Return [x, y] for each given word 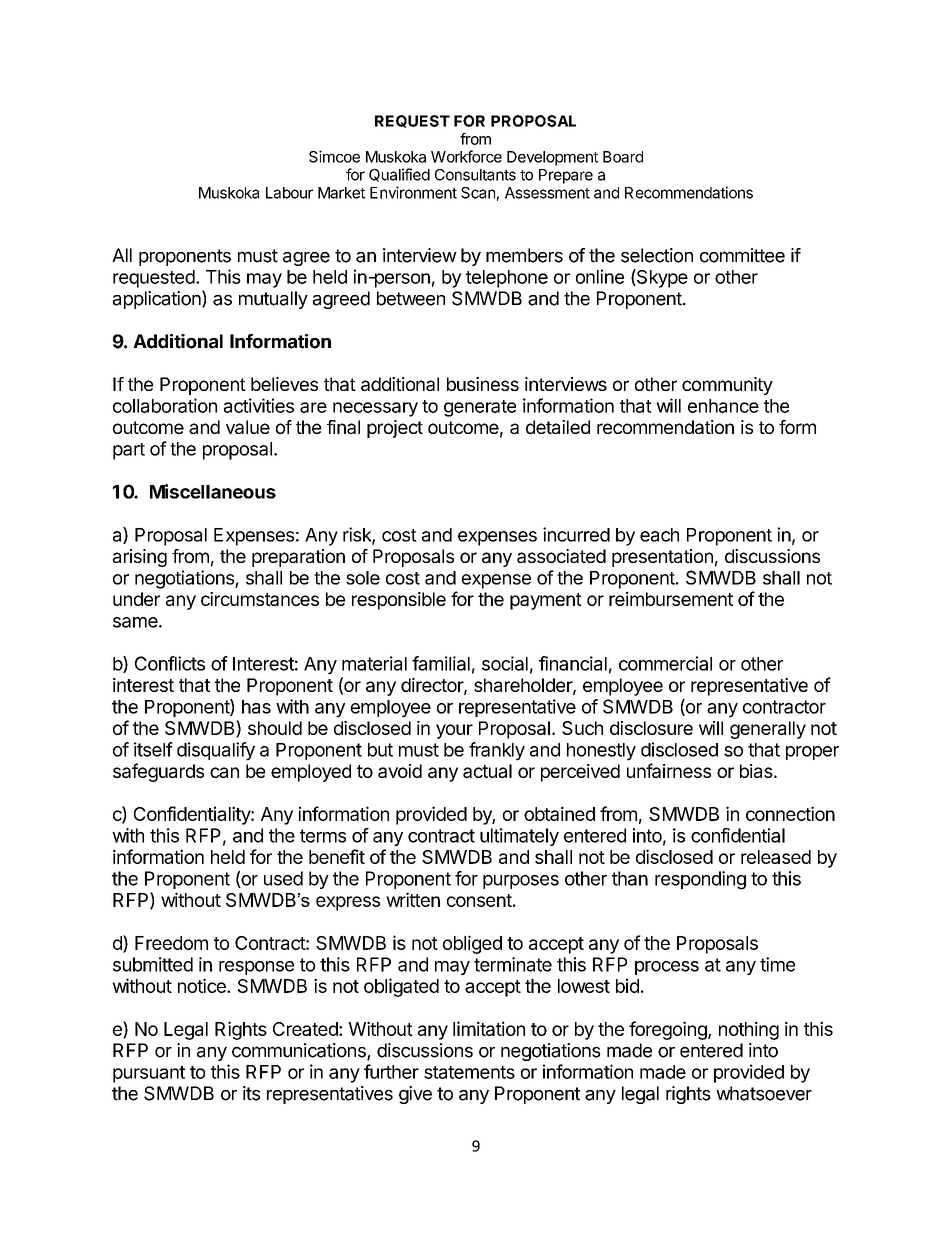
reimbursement [671, 599]
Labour [289, 193]
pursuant [149, 1074]
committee [742, 255]
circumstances [260, 599]
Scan [478, 193]
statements [469, 1072]
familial [441, 663]
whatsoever [764, 1093]
